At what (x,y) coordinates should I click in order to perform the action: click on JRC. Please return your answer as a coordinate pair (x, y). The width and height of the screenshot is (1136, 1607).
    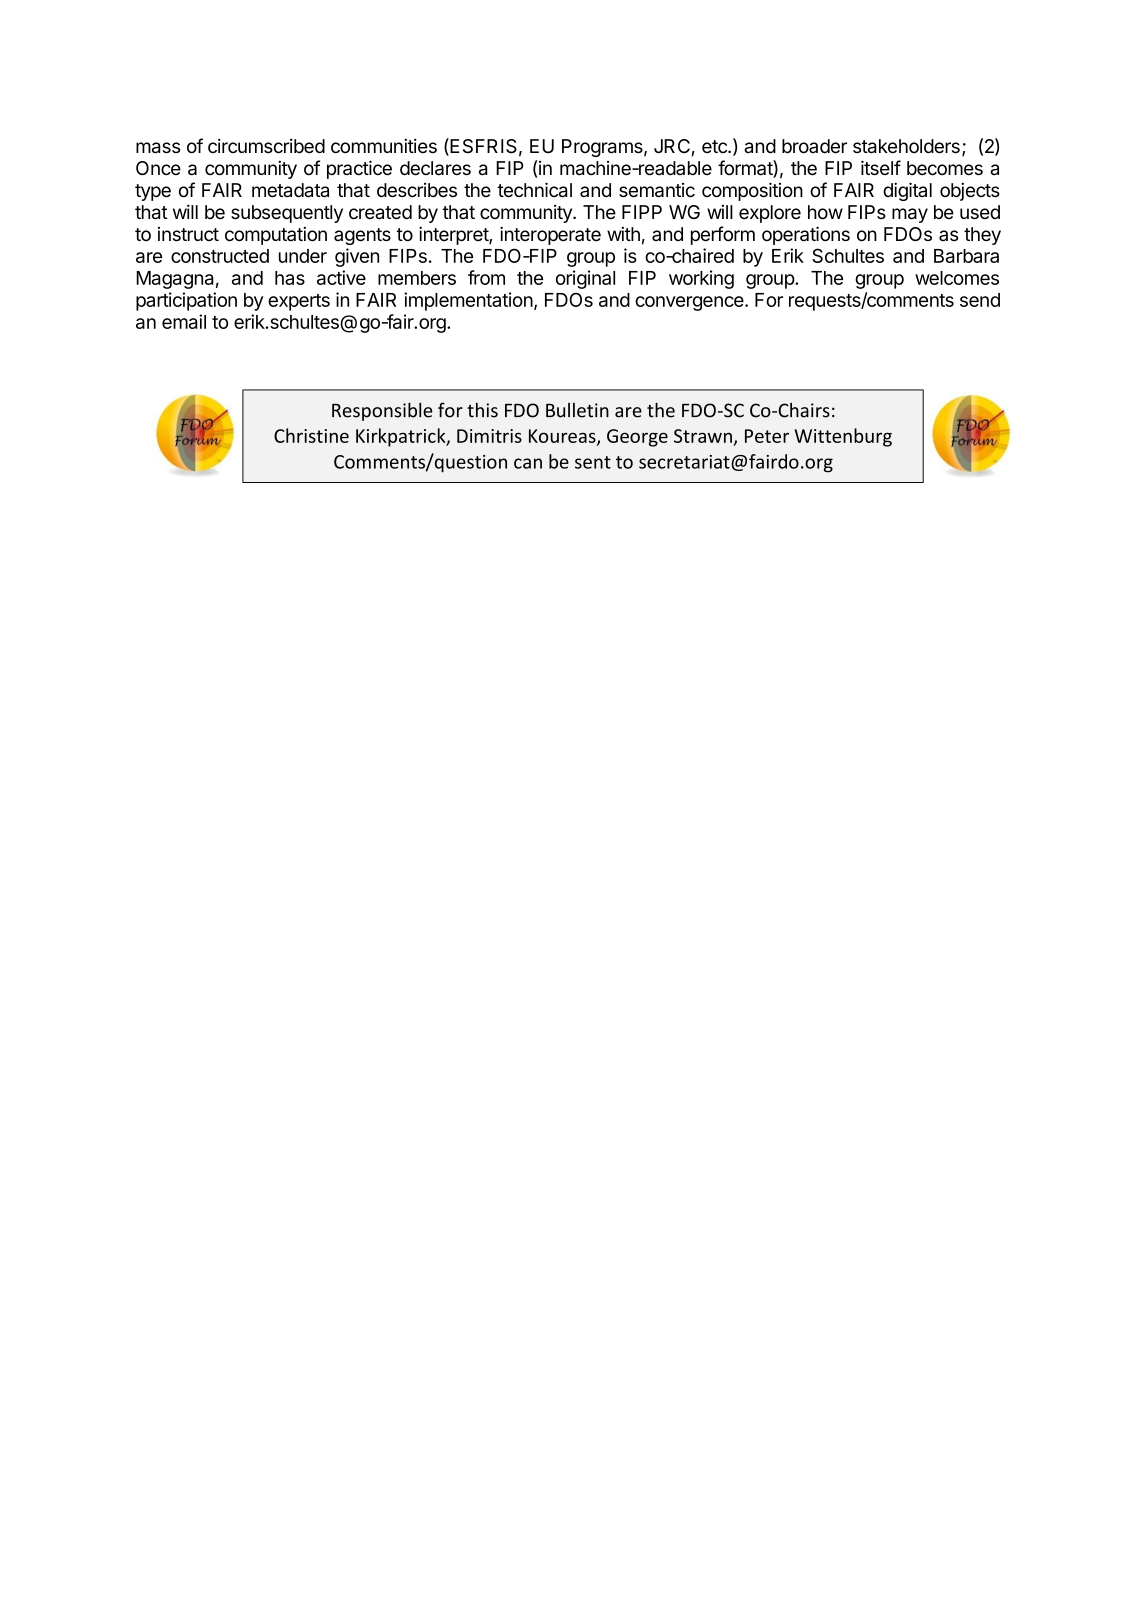
    Looking at the image, I should click on (672, 146).
